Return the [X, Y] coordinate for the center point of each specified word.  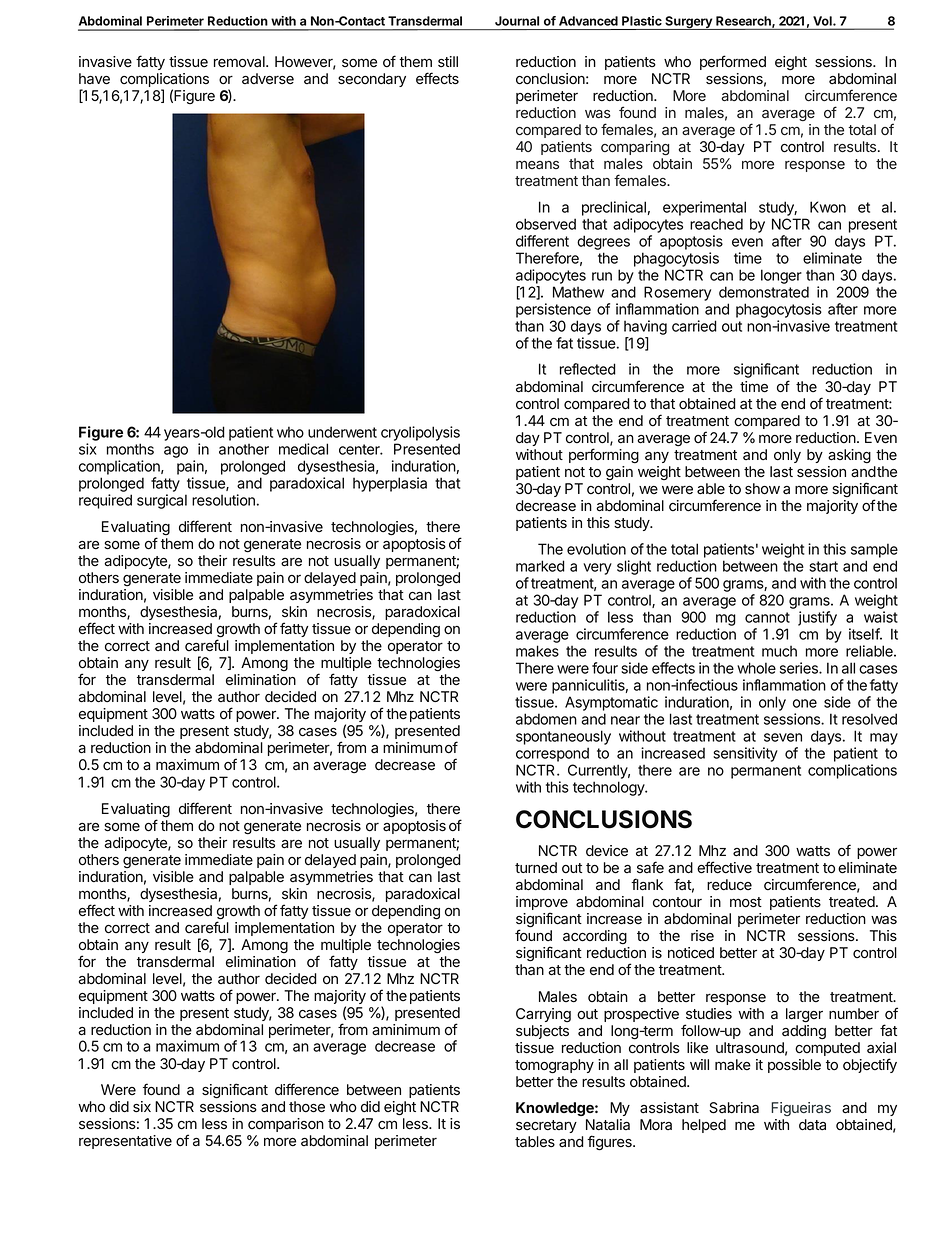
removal [240, 62]
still [448, 61]
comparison [286, 1125]
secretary [546, 1126]
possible [794, 1066]
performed [733, 62]
